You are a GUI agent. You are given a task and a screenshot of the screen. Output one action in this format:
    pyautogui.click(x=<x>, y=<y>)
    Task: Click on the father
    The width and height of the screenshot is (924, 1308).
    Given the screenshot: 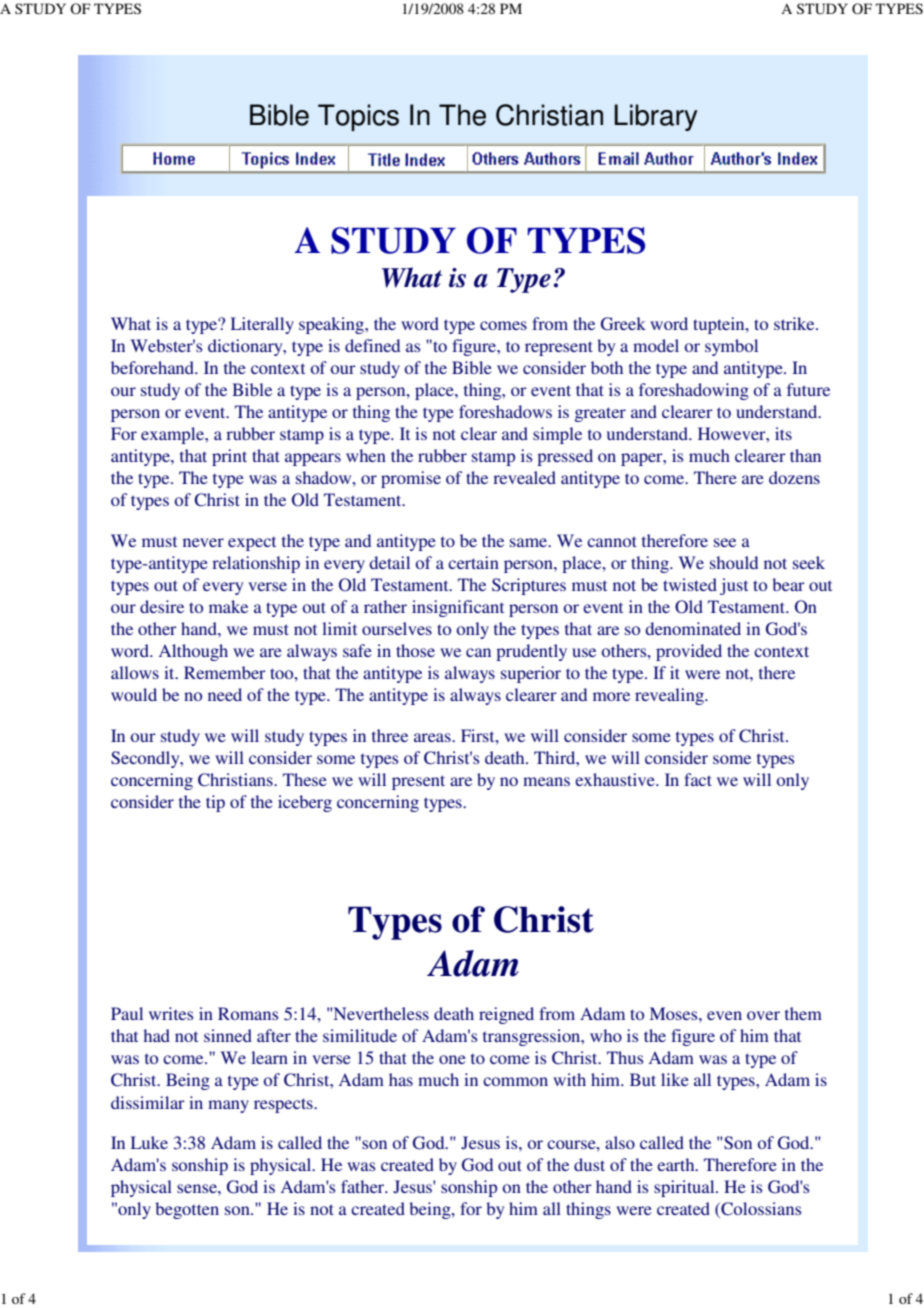 What is the action you would take?
    pyautogui.click(x=364, y=1186)
